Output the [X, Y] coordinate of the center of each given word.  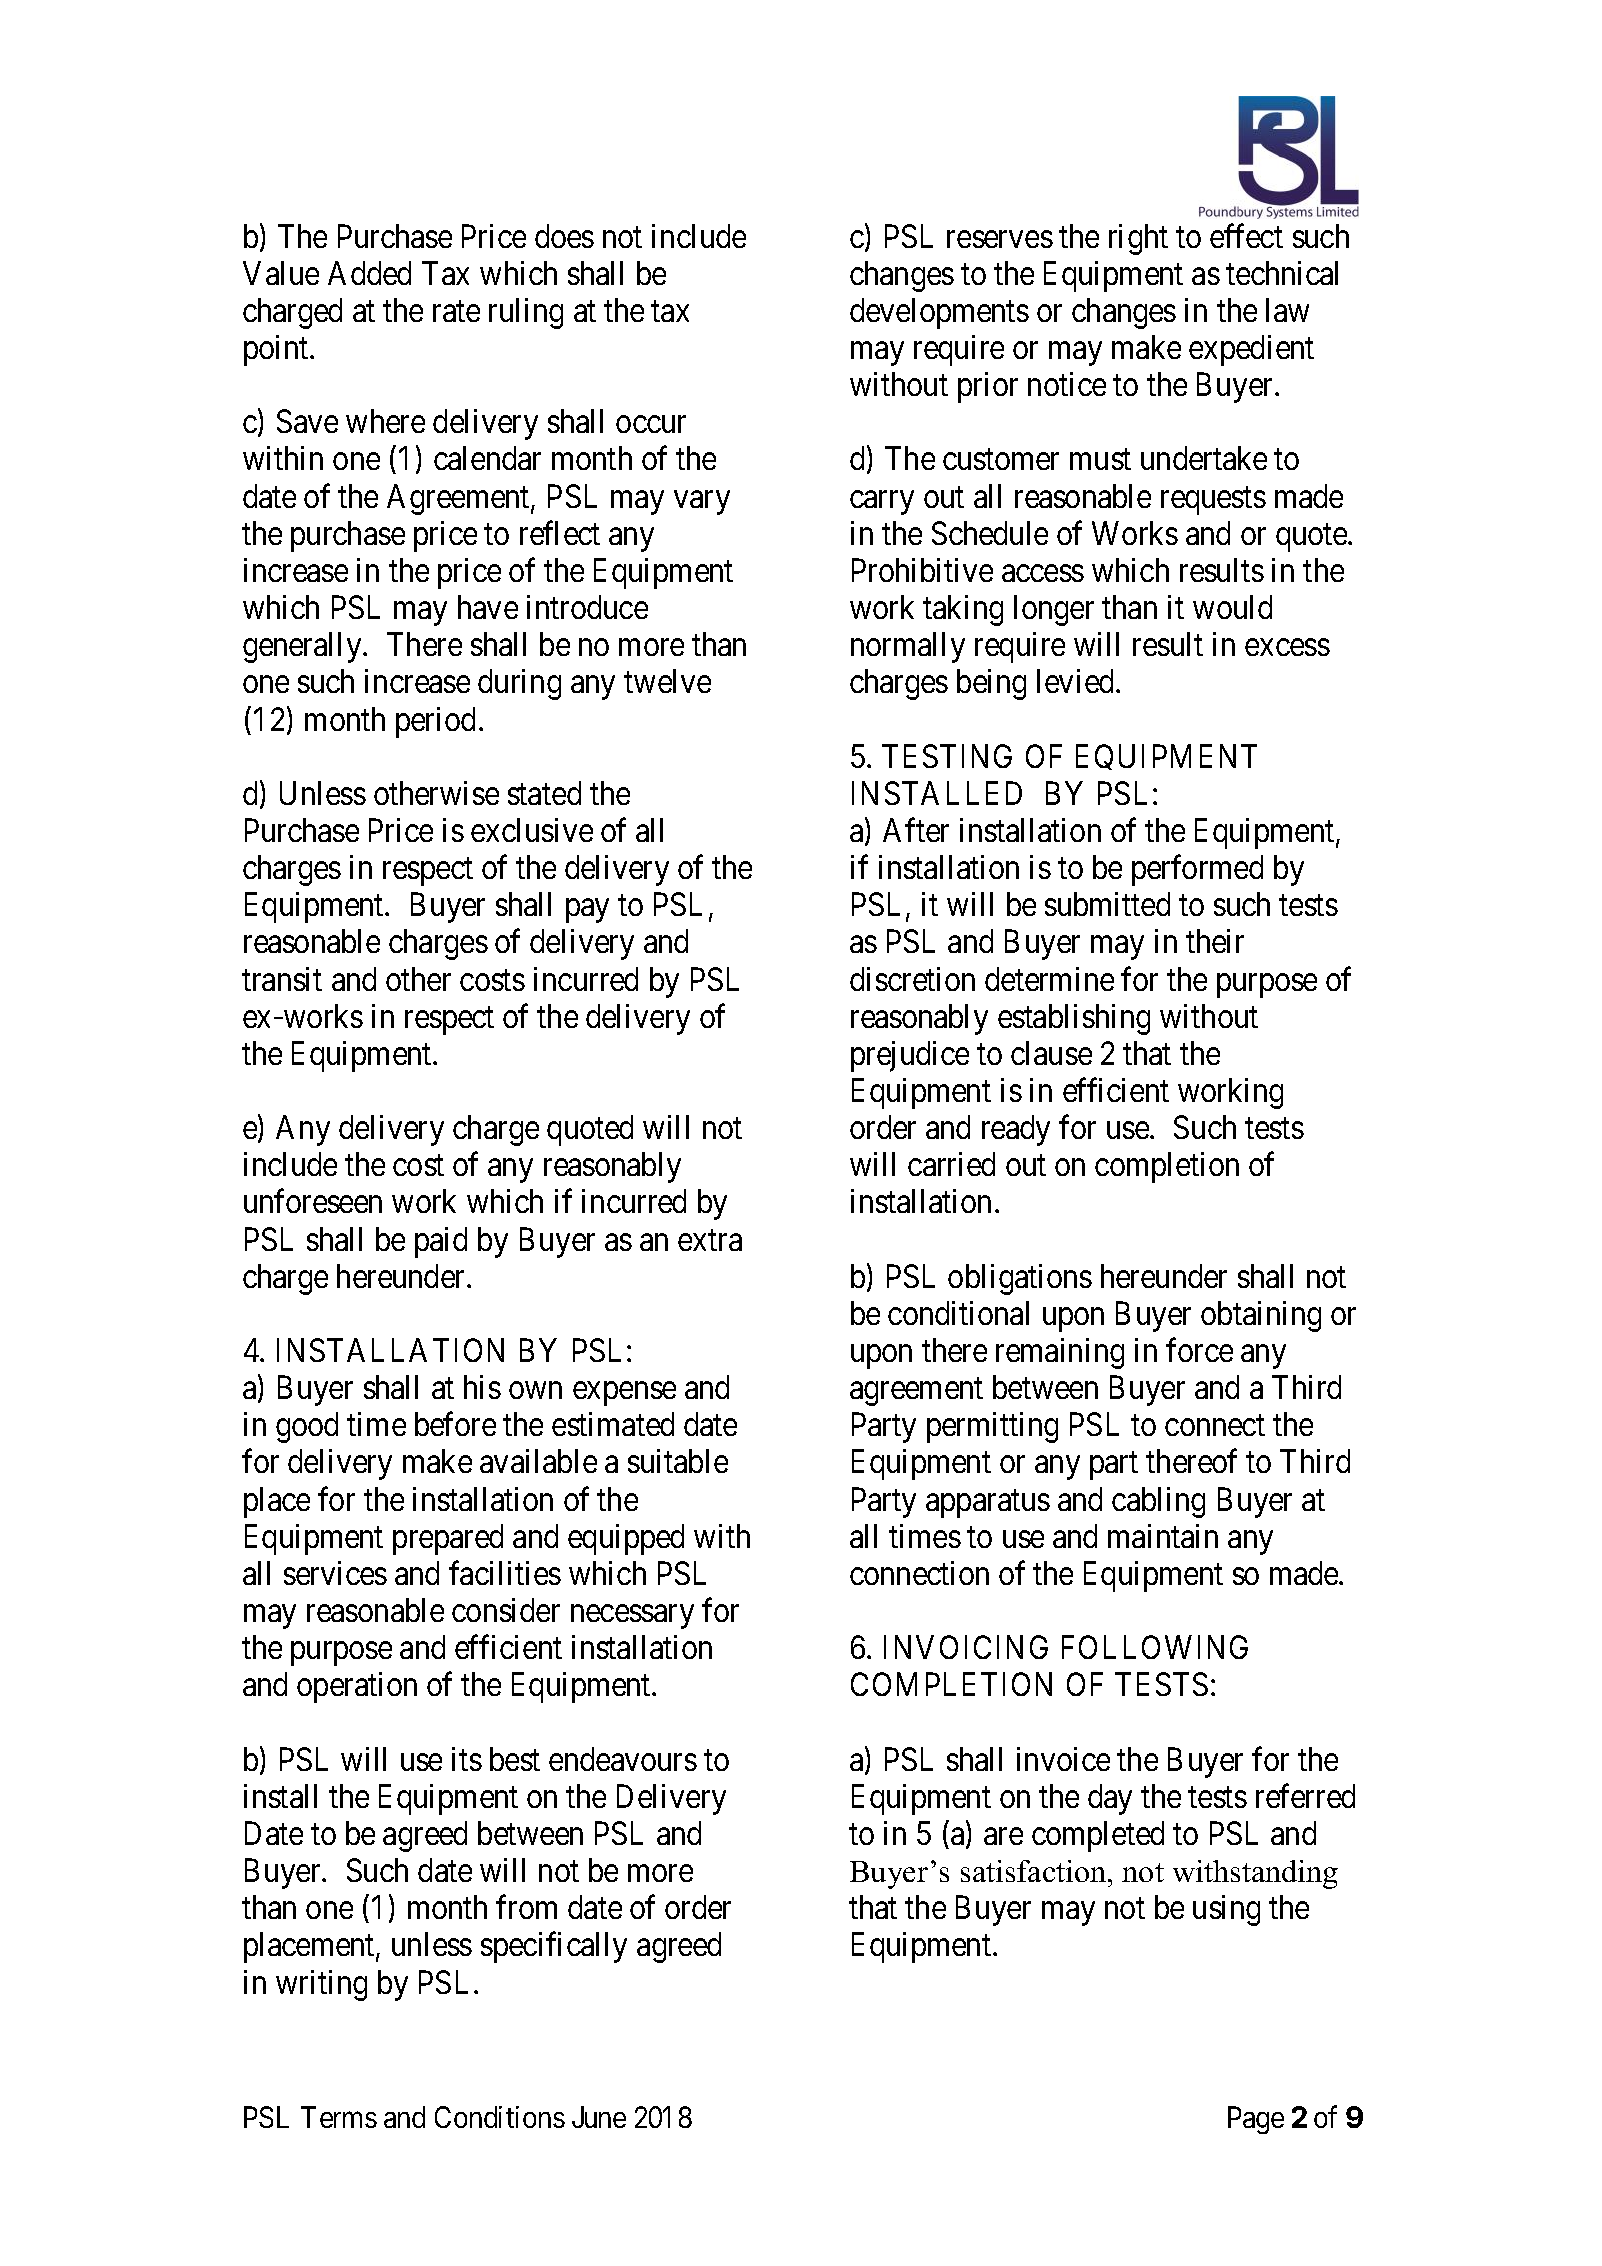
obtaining [1261, 1316]
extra [710, 1240]
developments [939, 313]
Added [369, 273]
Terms [339, 2117]
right [1138, 239]
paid [441, 1242]
